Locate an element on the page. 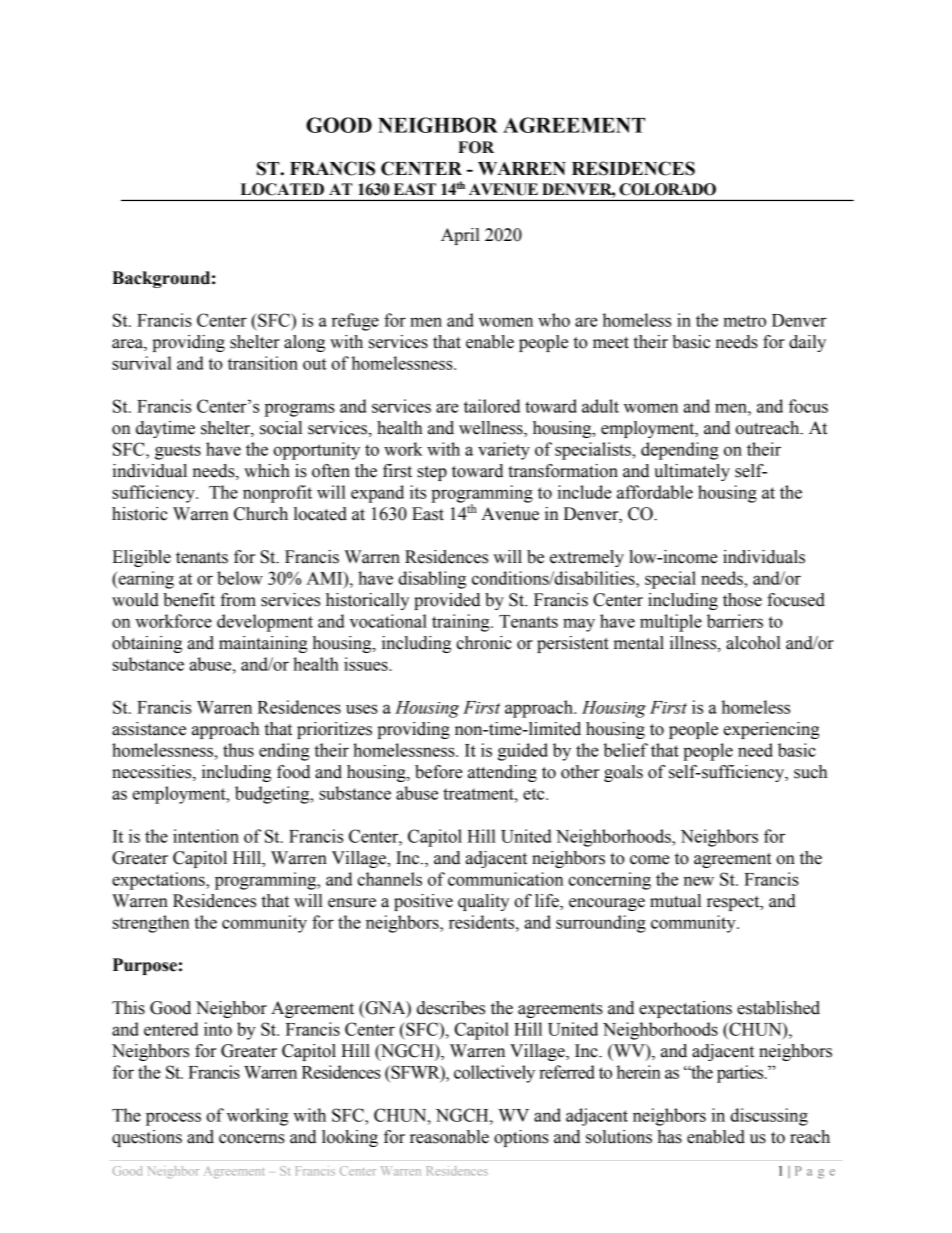 Image resolution: width=952 pixels, height=1233 pixels. maintaining is located at coordinates (263, 644).
